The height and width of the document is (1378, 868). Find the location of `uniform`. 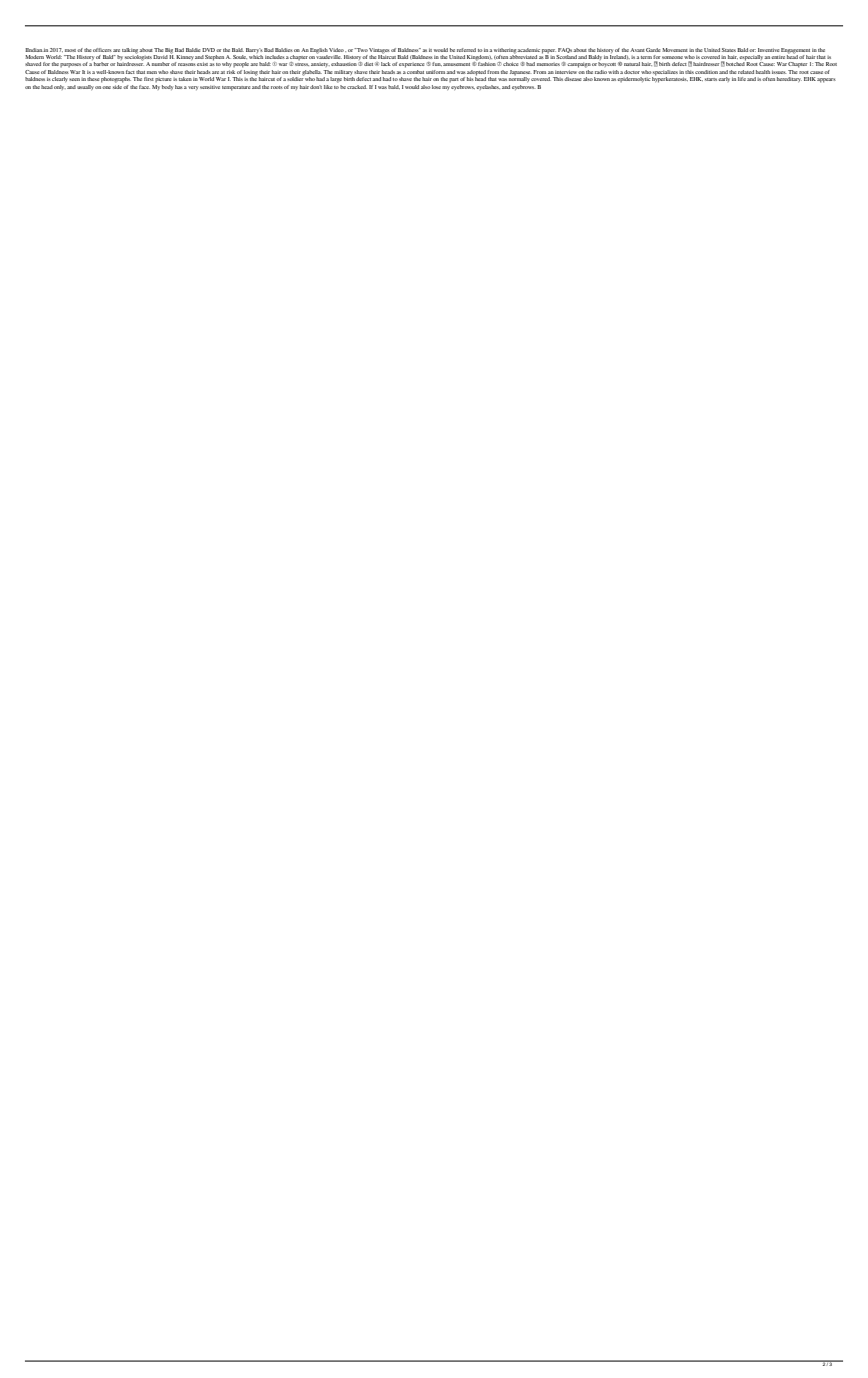

uniform is located at coordinates (436, 72).
